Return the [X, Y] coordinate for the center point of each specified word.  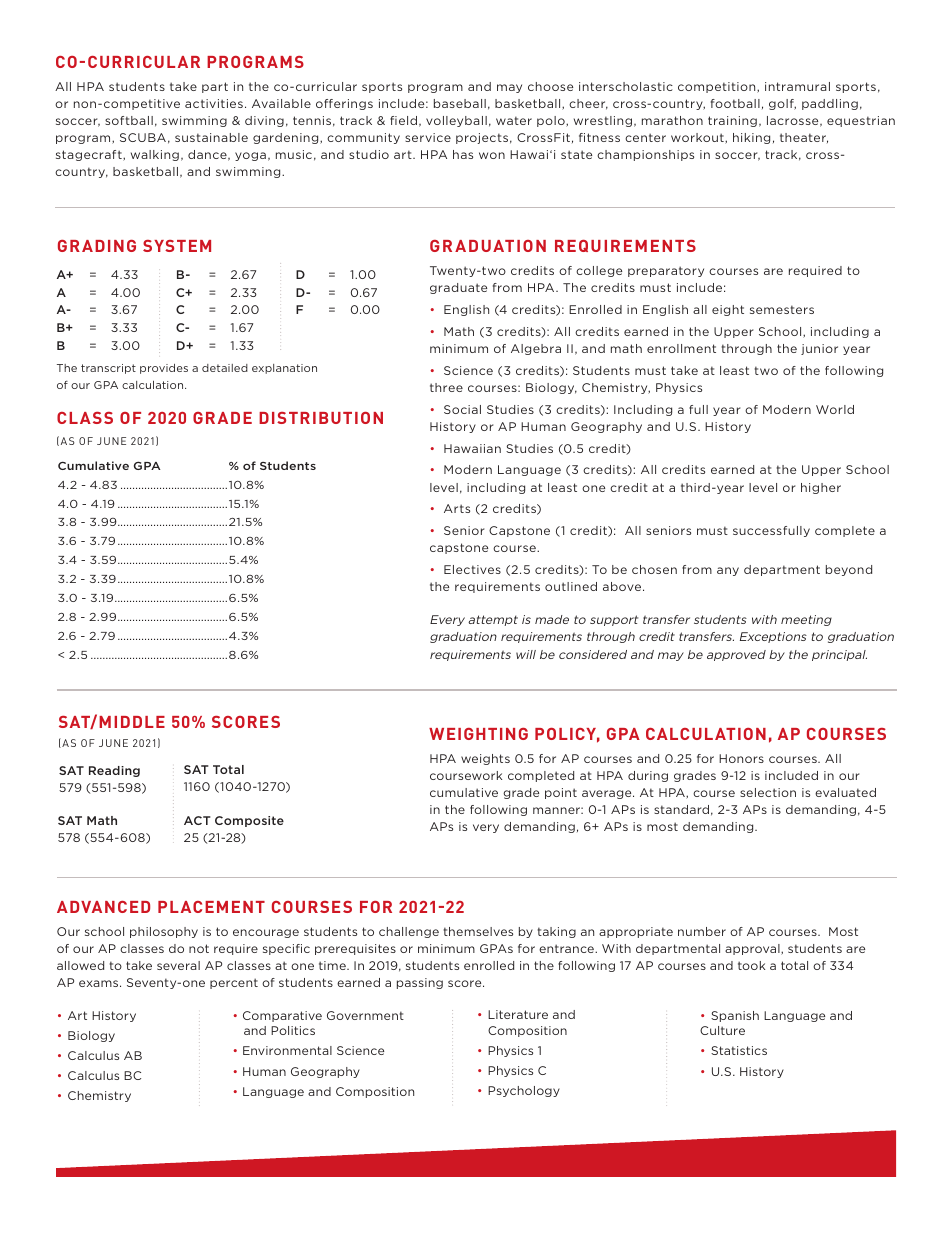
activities [214, 103]
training [732, 121]
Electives [472, 569]
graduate [458, 288]
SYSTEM [177, 246]
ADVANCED [103, 907]
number [702, 931]
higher [821, 488]
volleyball [456, 121]
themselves [478, 931]
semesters [782, 309]
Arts [457, 508]
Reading [114, 771]
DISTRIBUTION [321, 418]
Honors [741, 758]
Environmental [287, 1050]
